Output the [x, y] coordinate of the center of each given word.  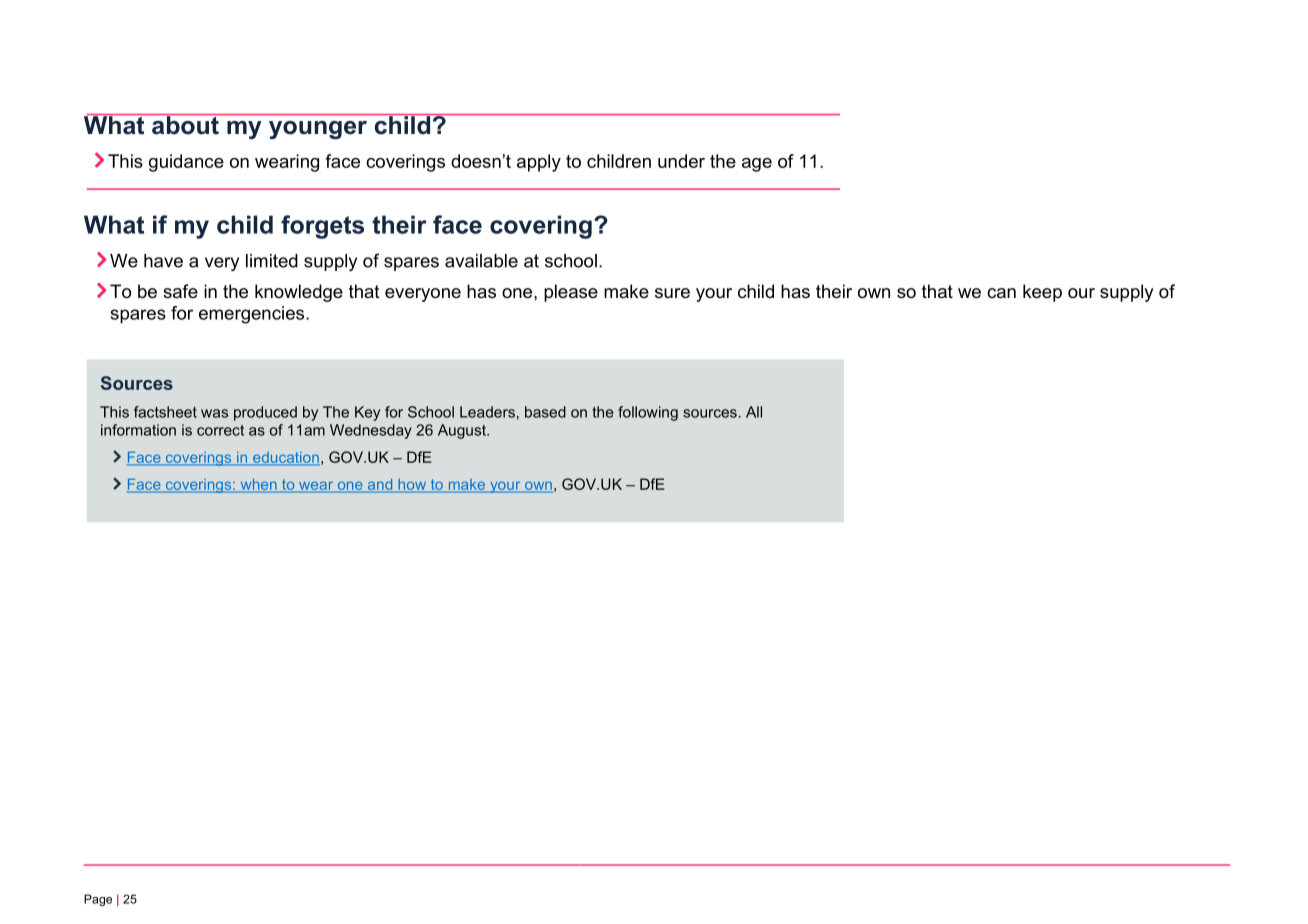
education [285, 458]
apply [539, 163]
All [754, 412]
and [380, 485]
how [412, 485]
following [648, 413]
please [571, 293]
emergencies [253, 315]
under [681, 161]
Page [98, 900]
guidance [186, 163]
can [1001, 293]
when [258, 485]
